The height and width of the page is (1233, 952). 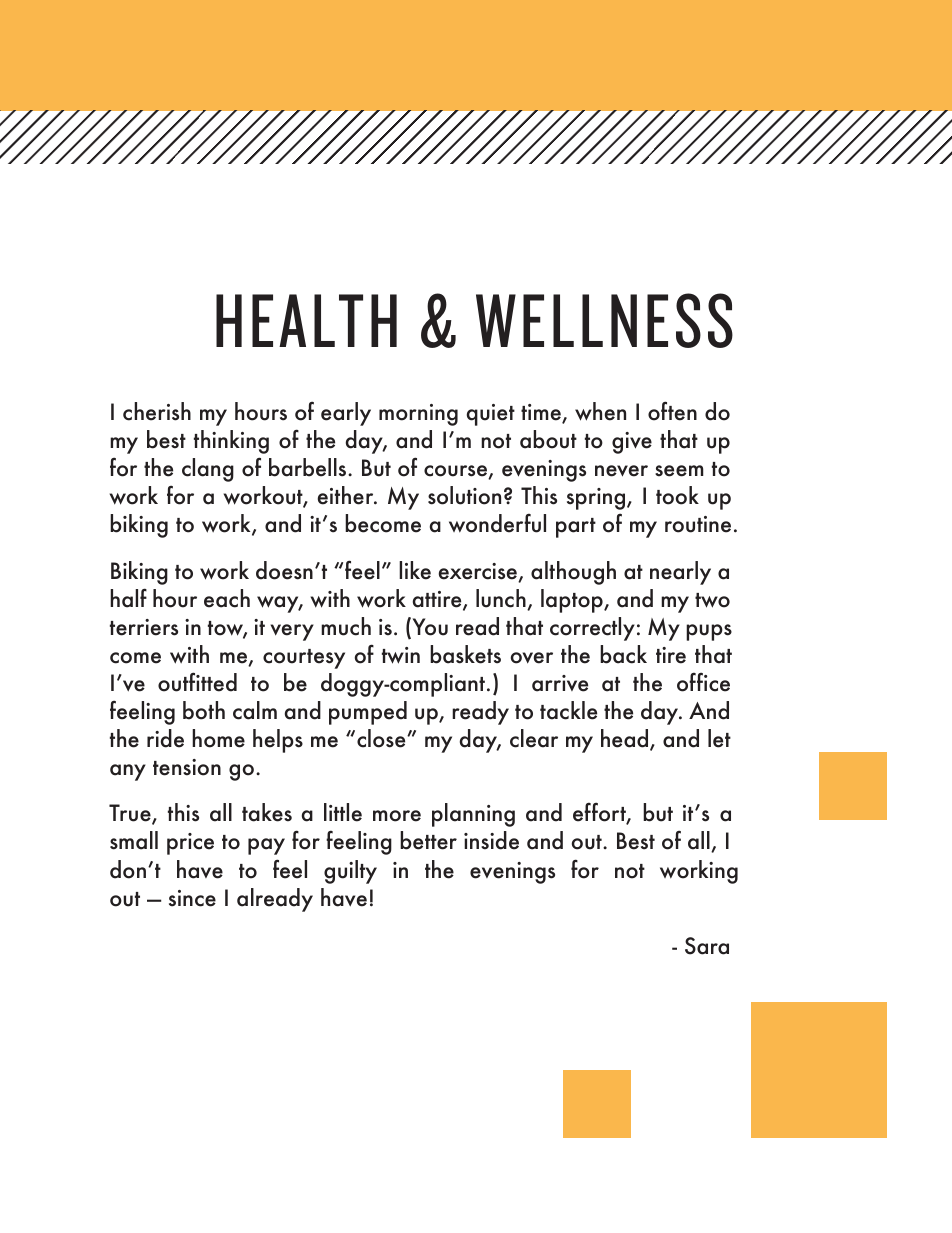 I want to click on since, so click(x=192, y=898).
